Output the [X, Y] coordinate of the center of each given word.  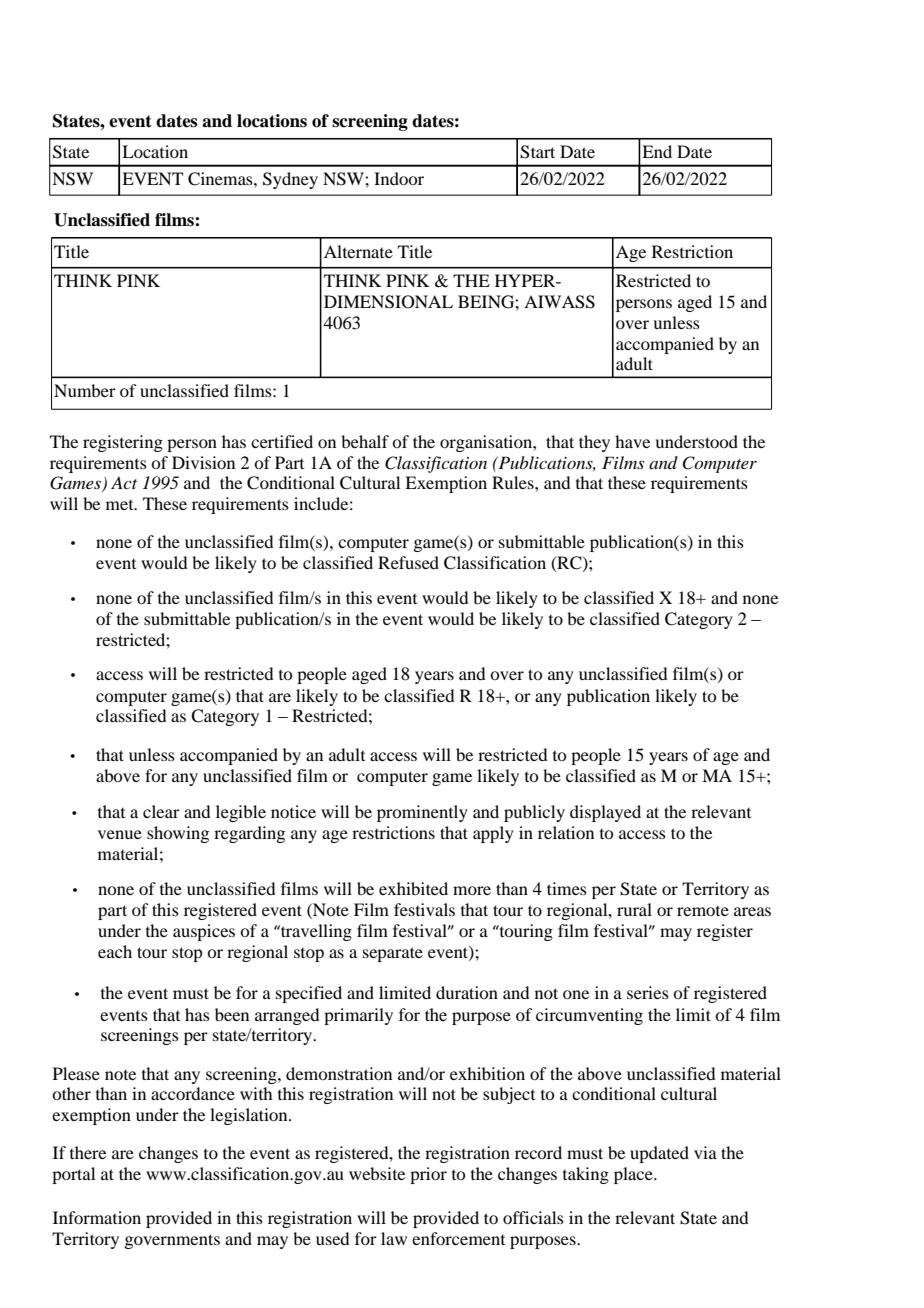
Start [537, 152]
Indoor [399, 178]
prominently [422, 813]
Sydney [290, 180]
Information [97, 1217]
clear [161, 811]
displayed [605, 813]
